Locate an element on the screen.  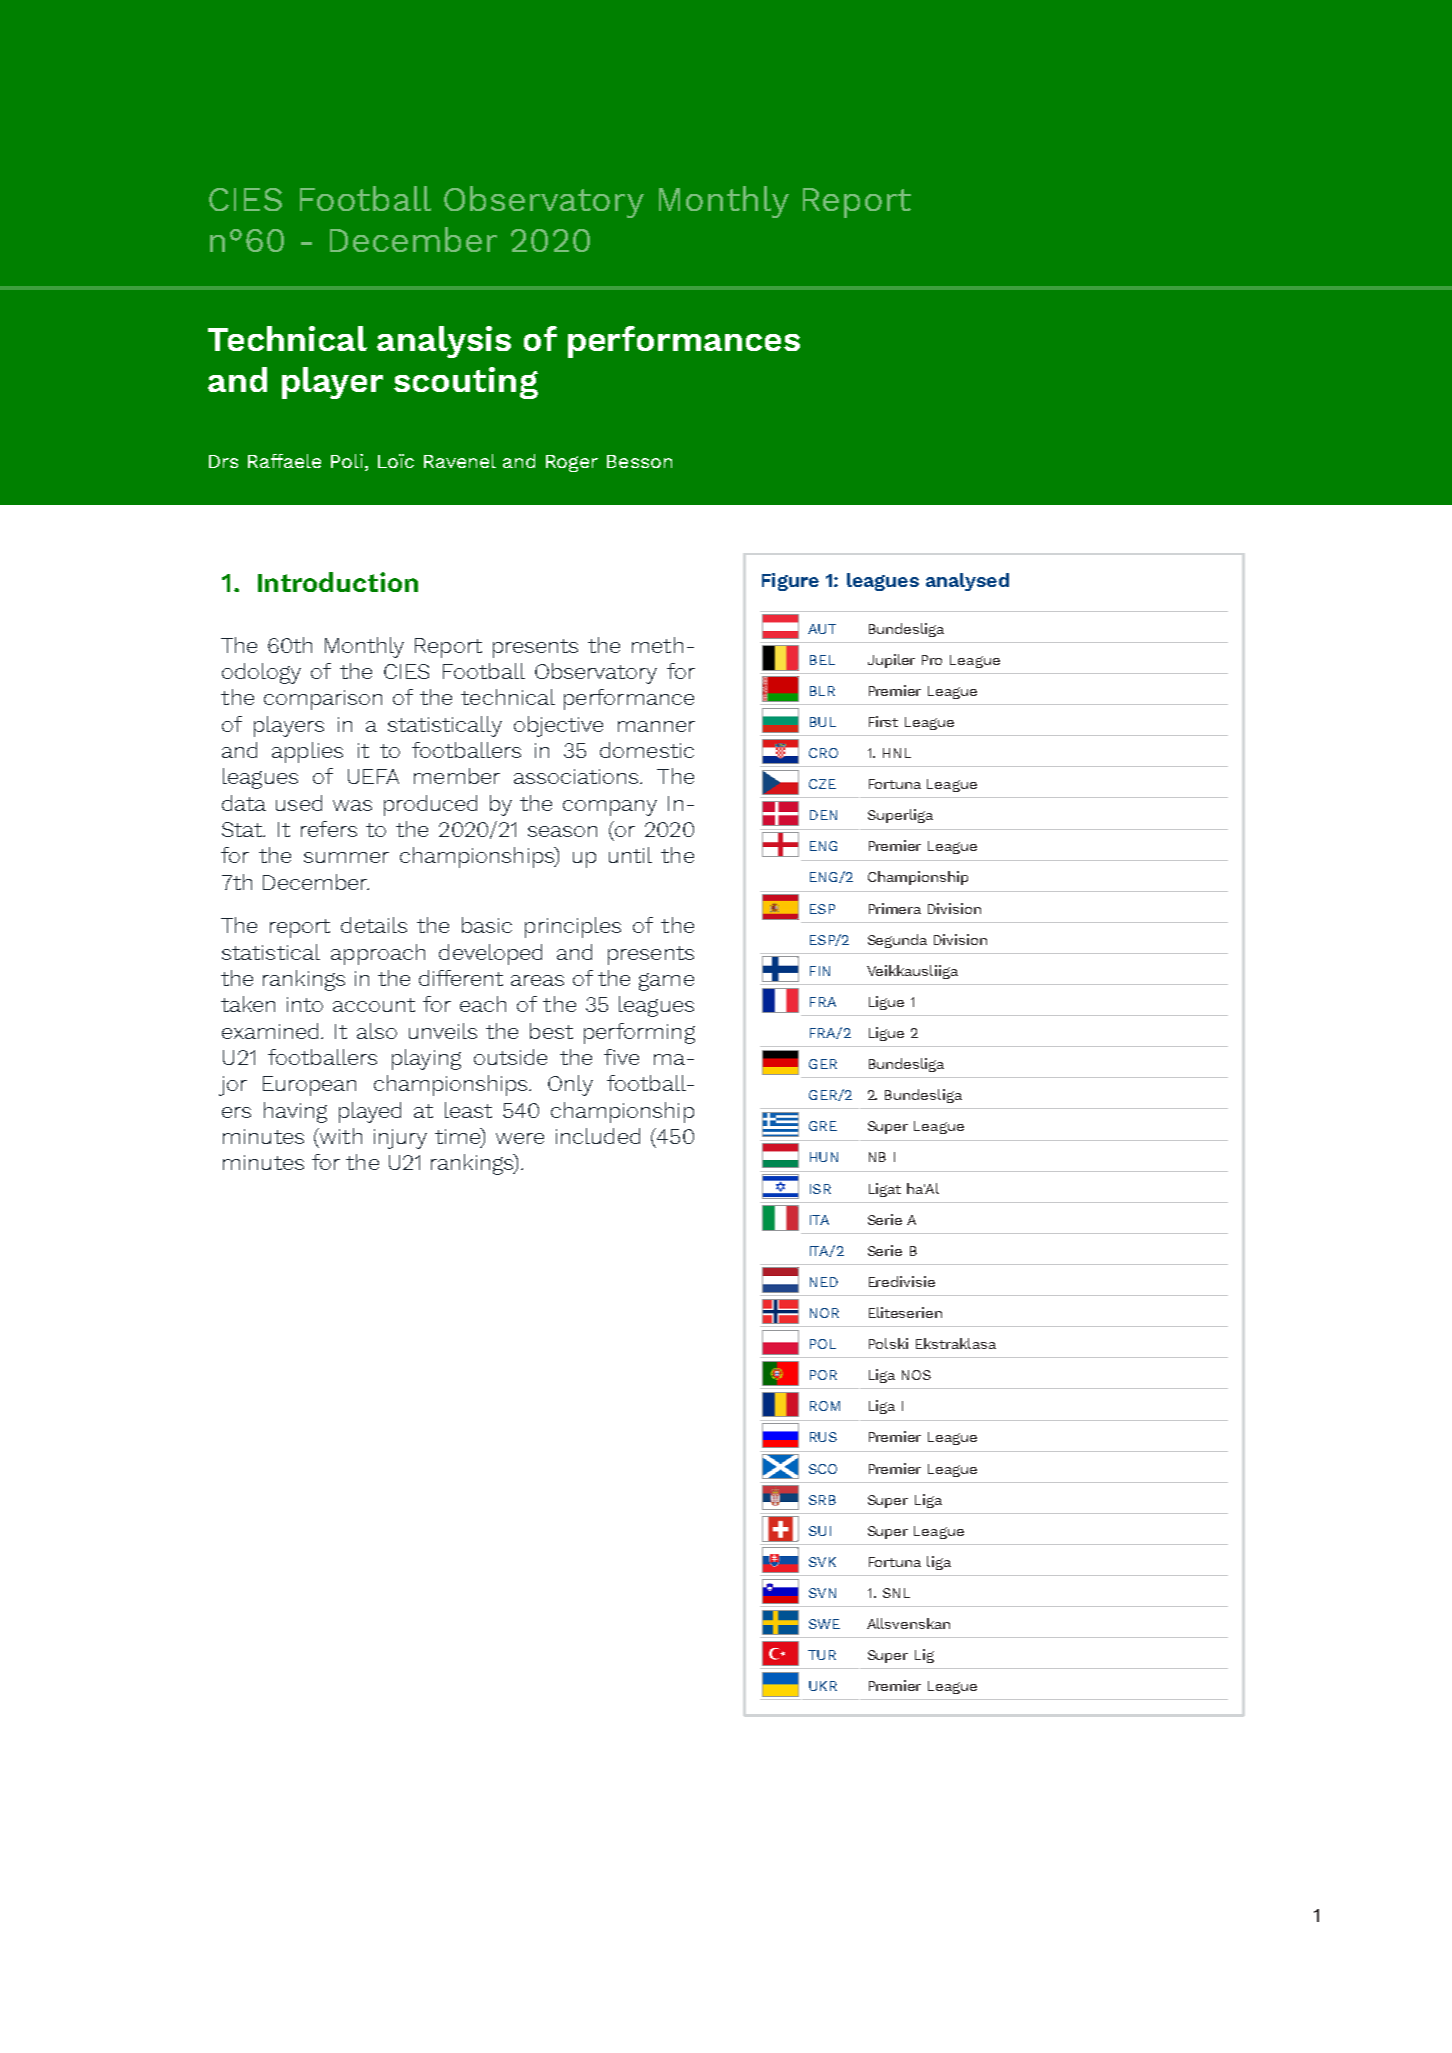
Figure is located at coordinates (790, 582).
